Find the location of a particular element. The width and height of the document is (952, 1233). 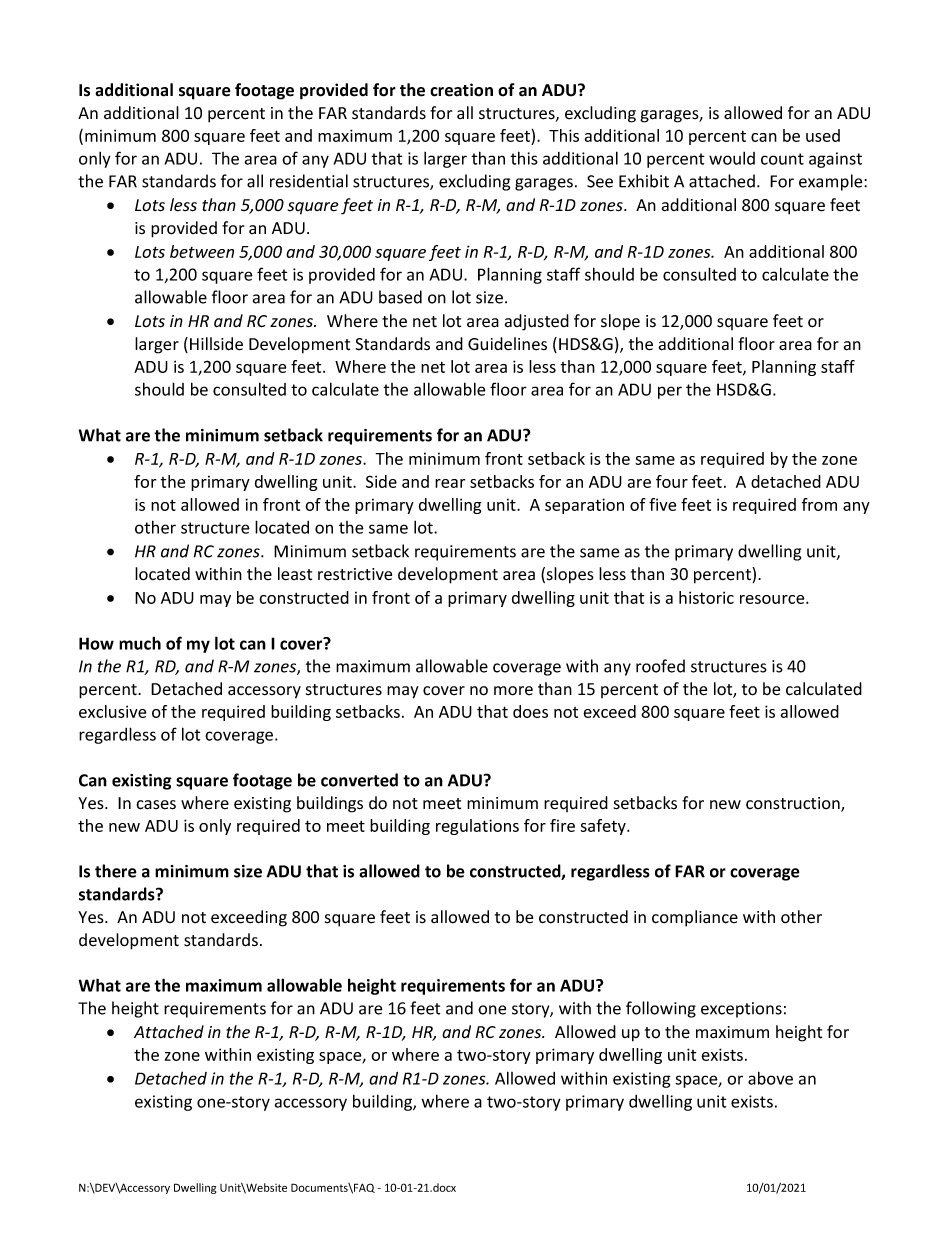

would is located at coordinates (732, 158).
